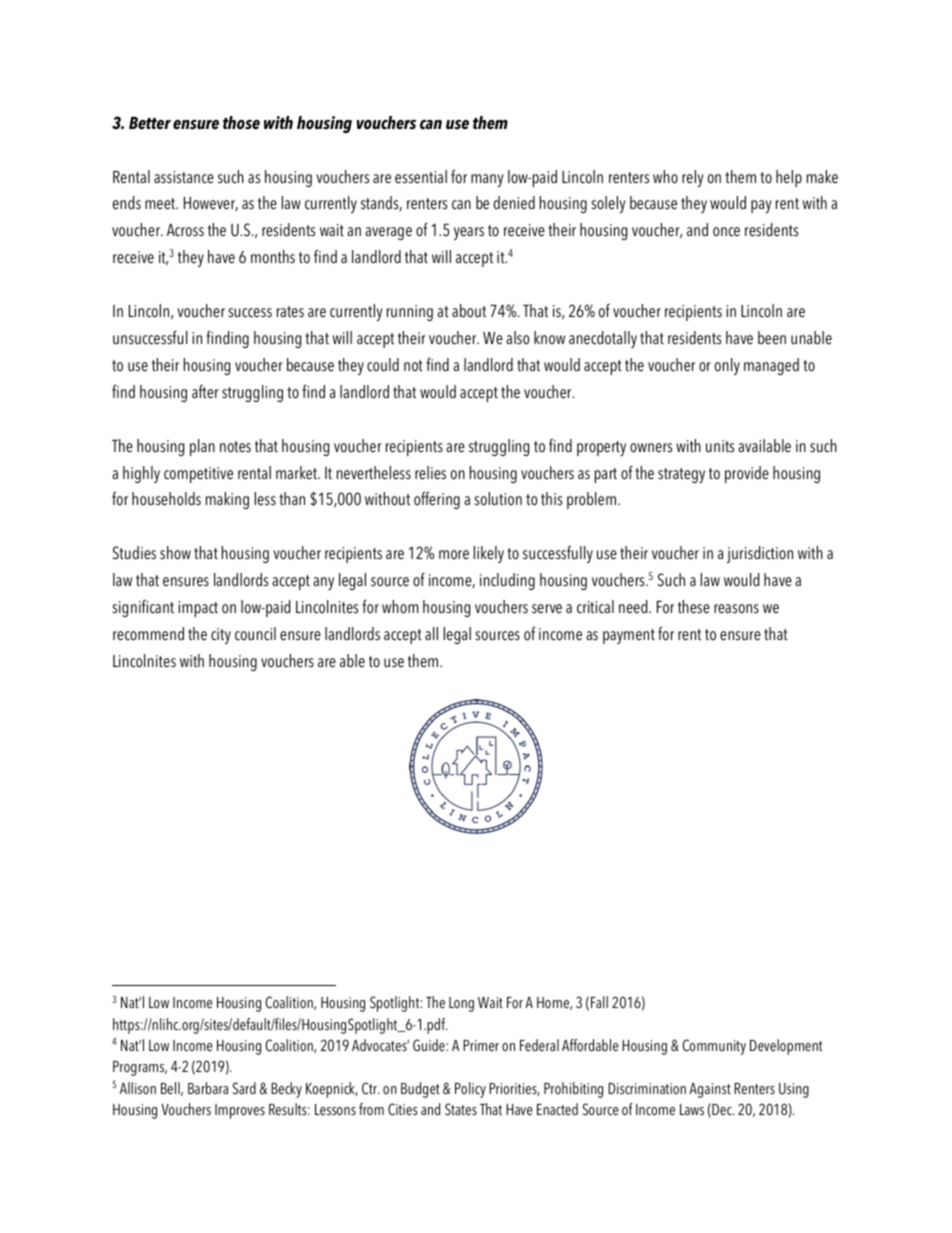 This screenshot has width=952, height=1233. I want to click on Long, so click(461, 1004).
